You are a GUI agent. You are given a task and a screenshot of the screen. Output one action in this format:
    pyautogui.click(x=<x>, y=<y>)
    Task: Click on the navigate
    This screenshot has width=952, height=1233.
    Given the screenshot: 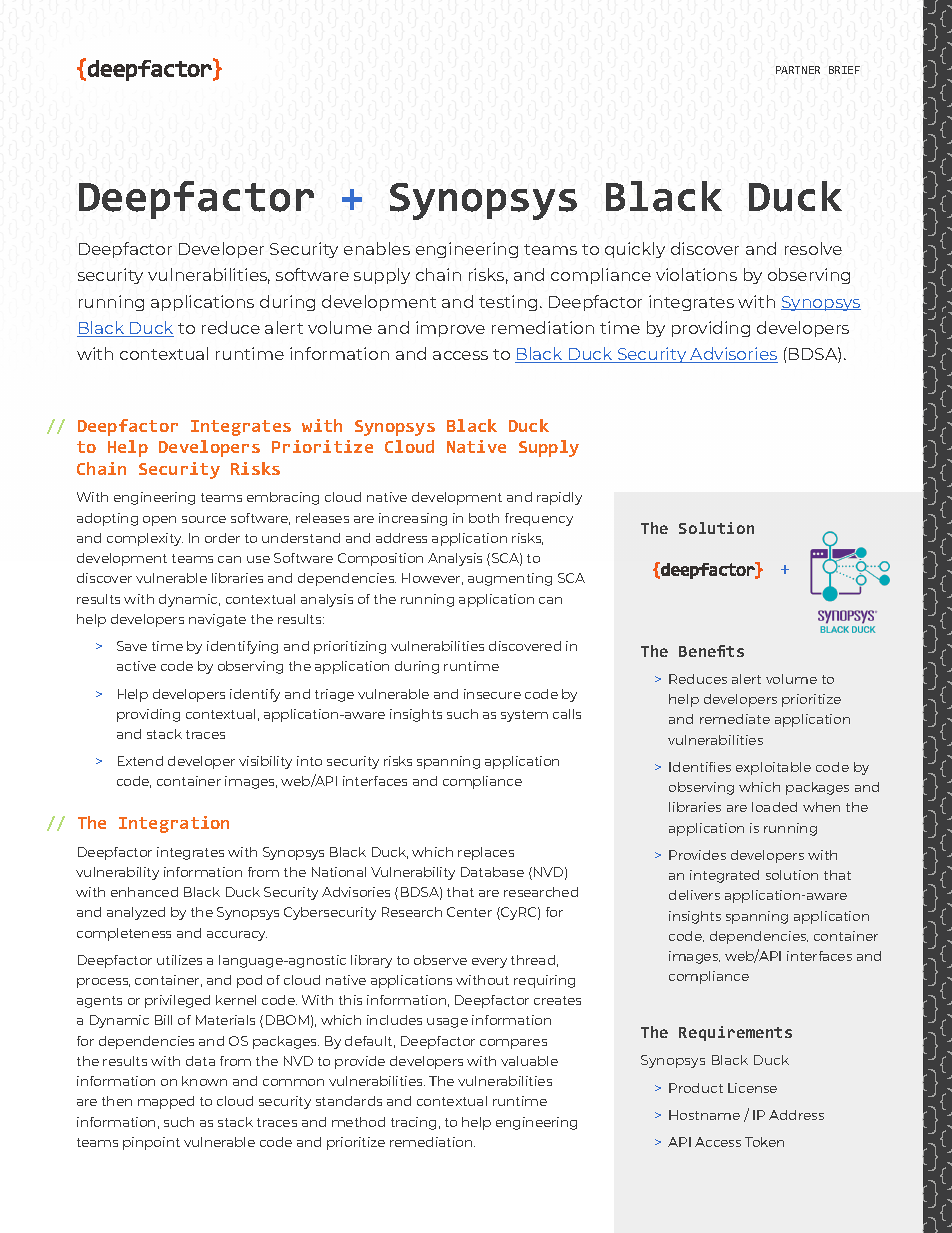 What is the action you would take?
    pyautogui.click(x=217, y=620)
